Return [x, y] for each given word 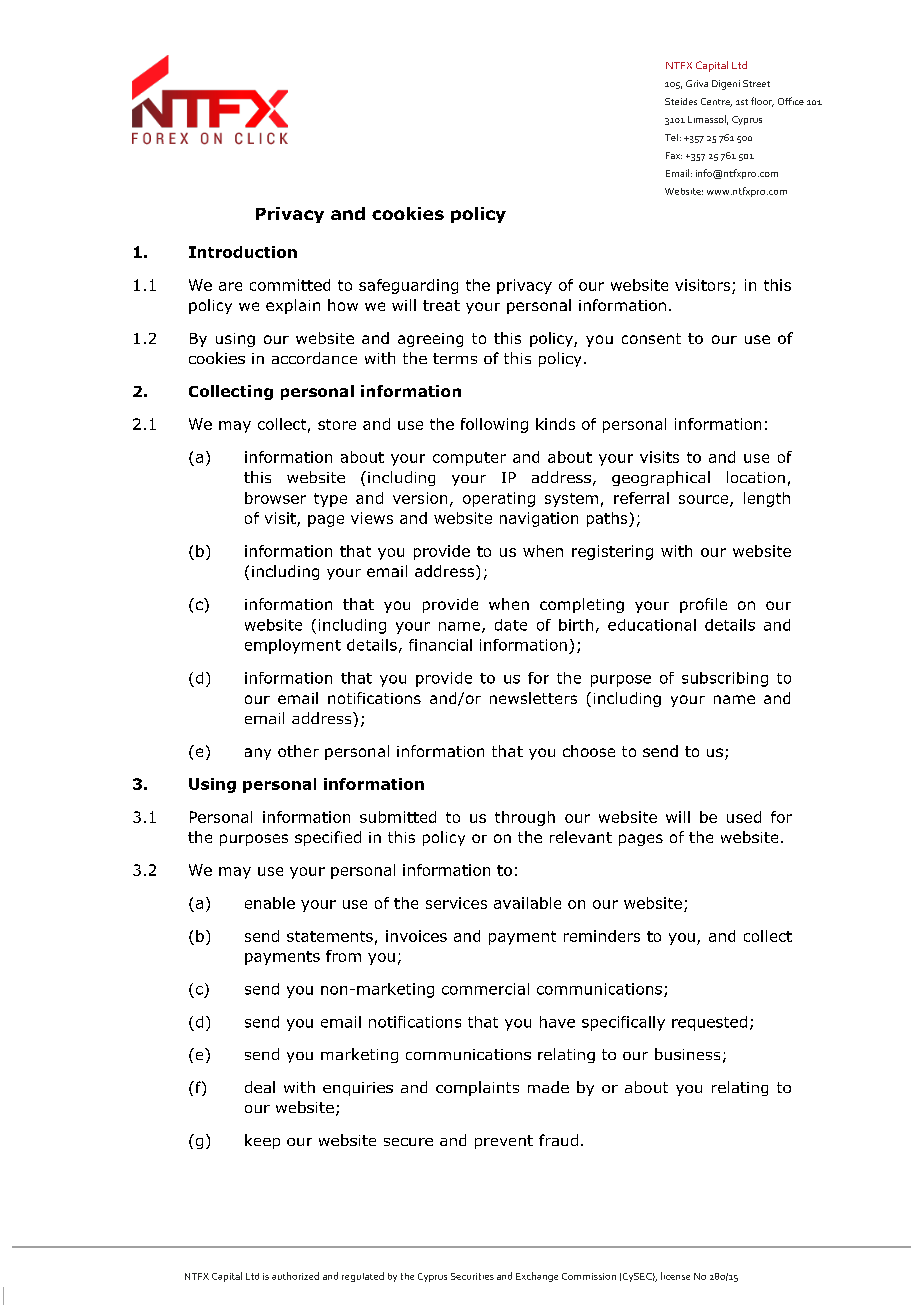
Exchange [537, 1277]
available [527, 903]
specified [328, 838]
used [744, 817]
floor [762, 102]
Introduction [243, 252]
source [705, 500]
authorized [295, 1276]
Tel [671, 137]
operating [499, 499]
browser [275, 498]
